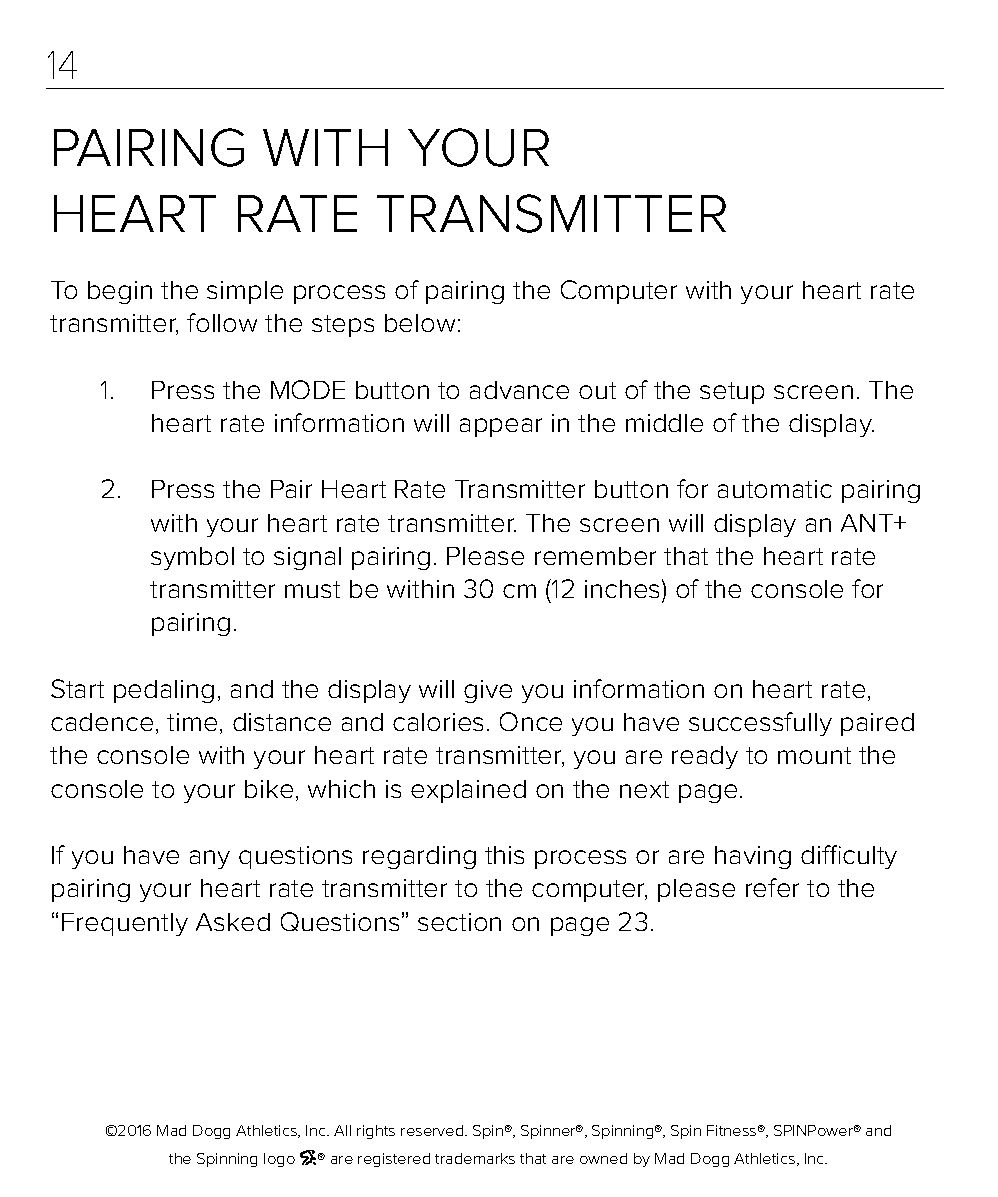  Describe the element at coordinates (760, 724) in the page. I see `successfully` at that location.
